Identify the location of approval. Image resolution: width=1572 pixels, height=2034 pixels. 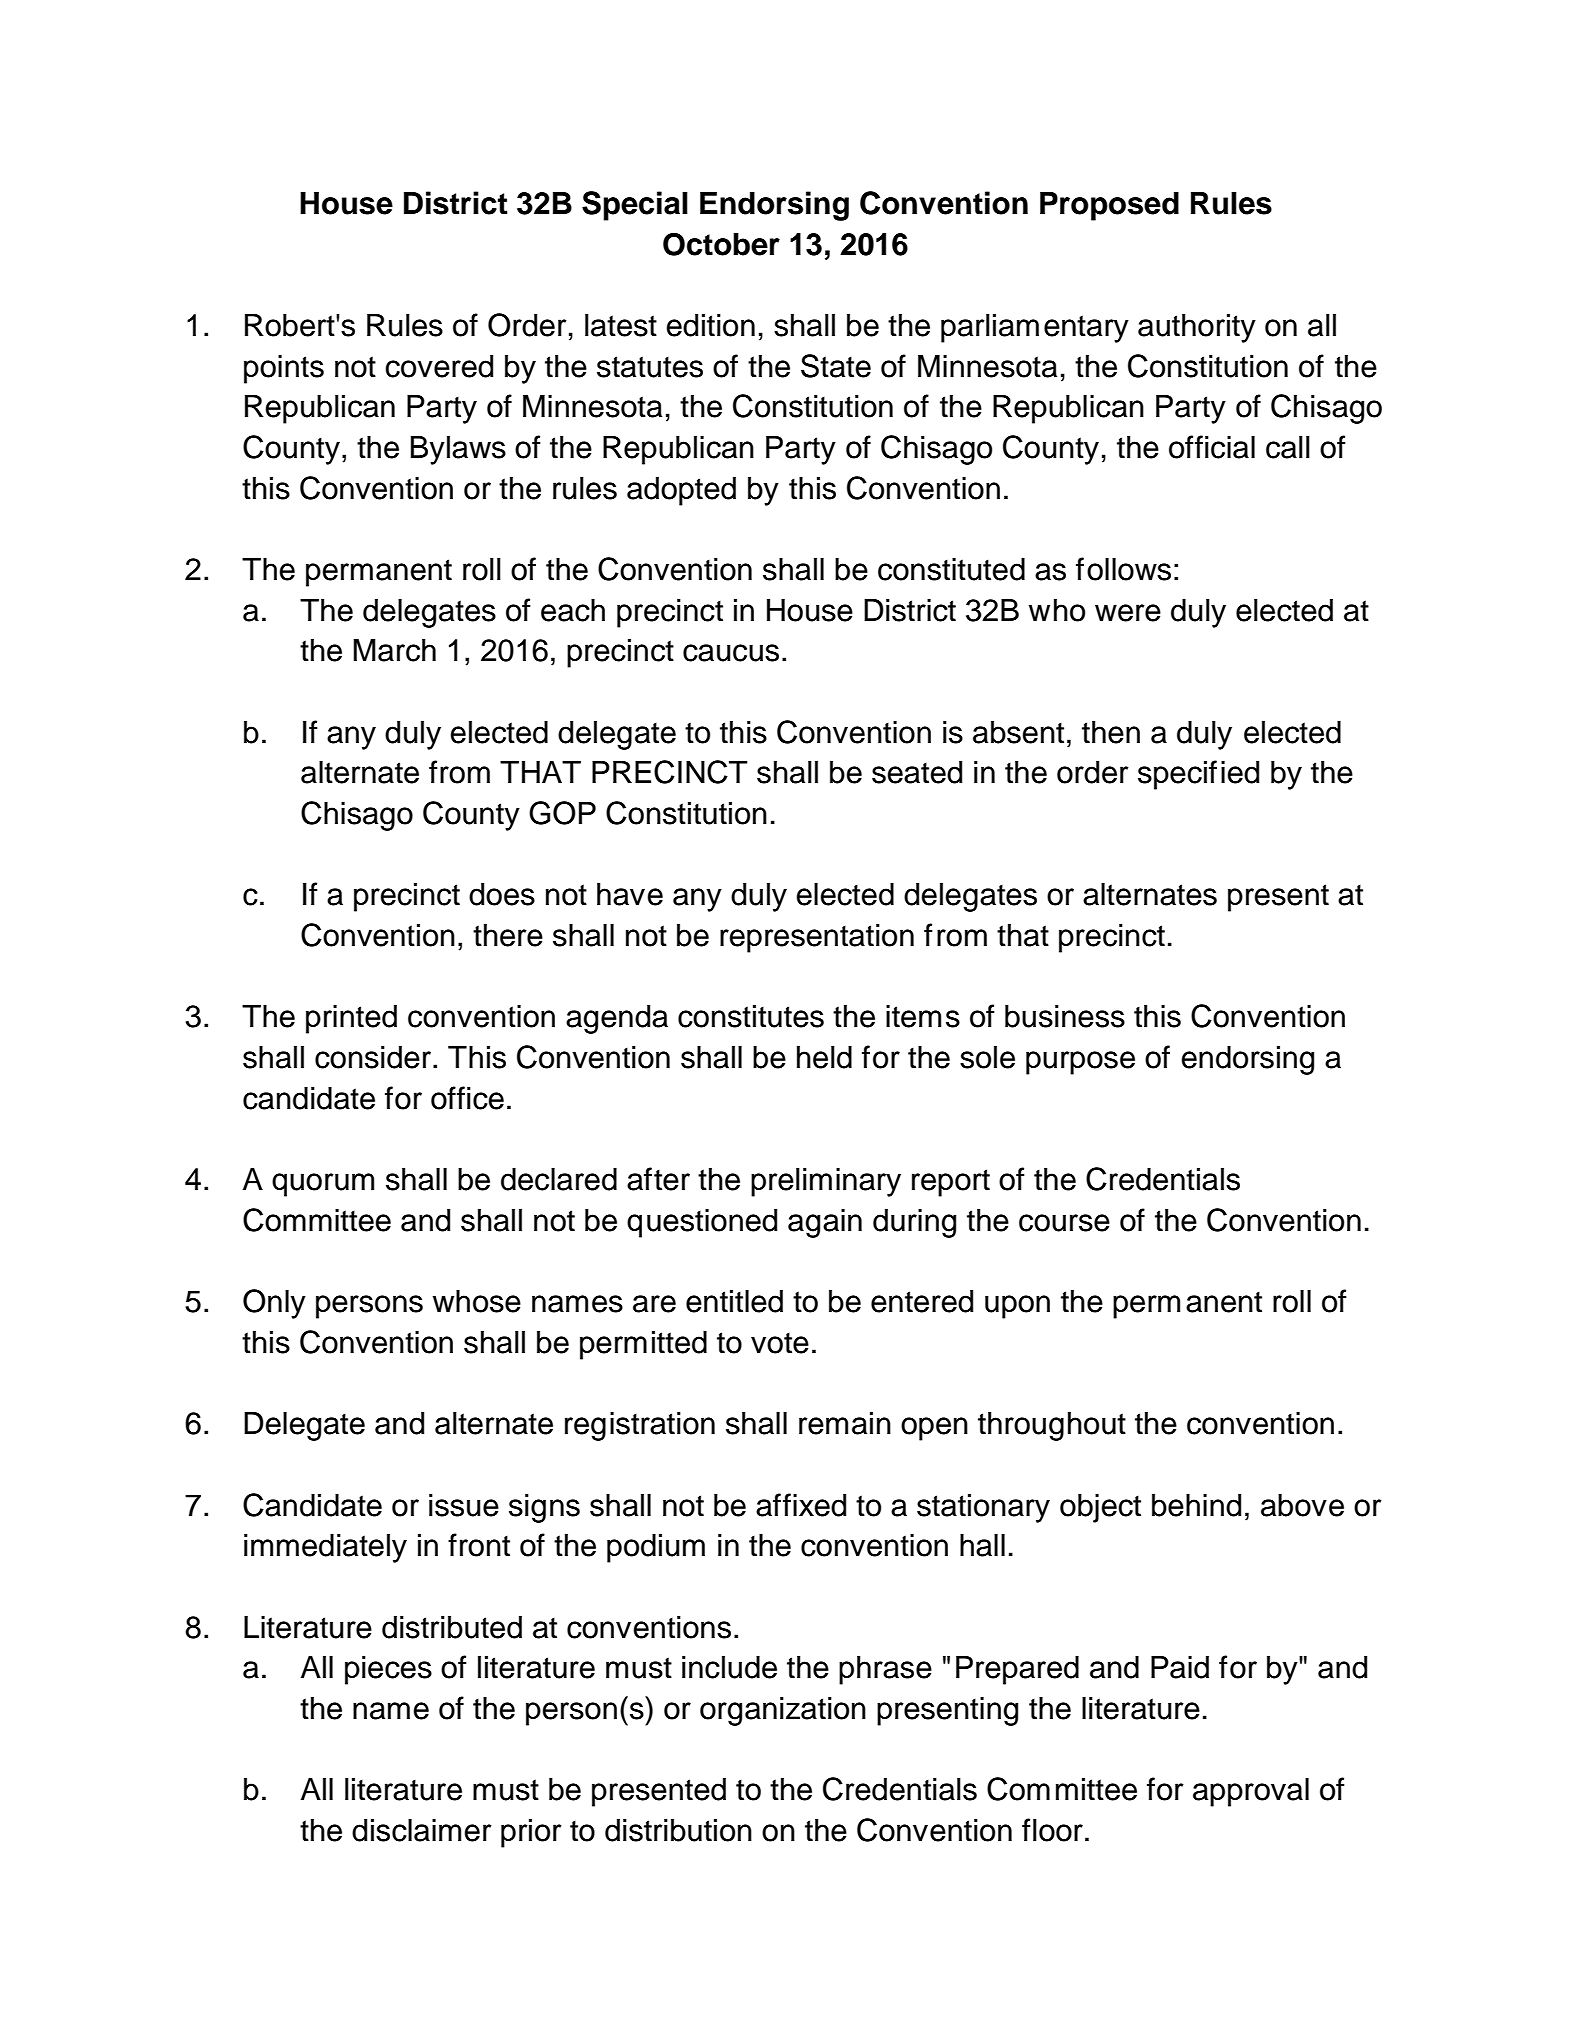
(1251, 1792).
